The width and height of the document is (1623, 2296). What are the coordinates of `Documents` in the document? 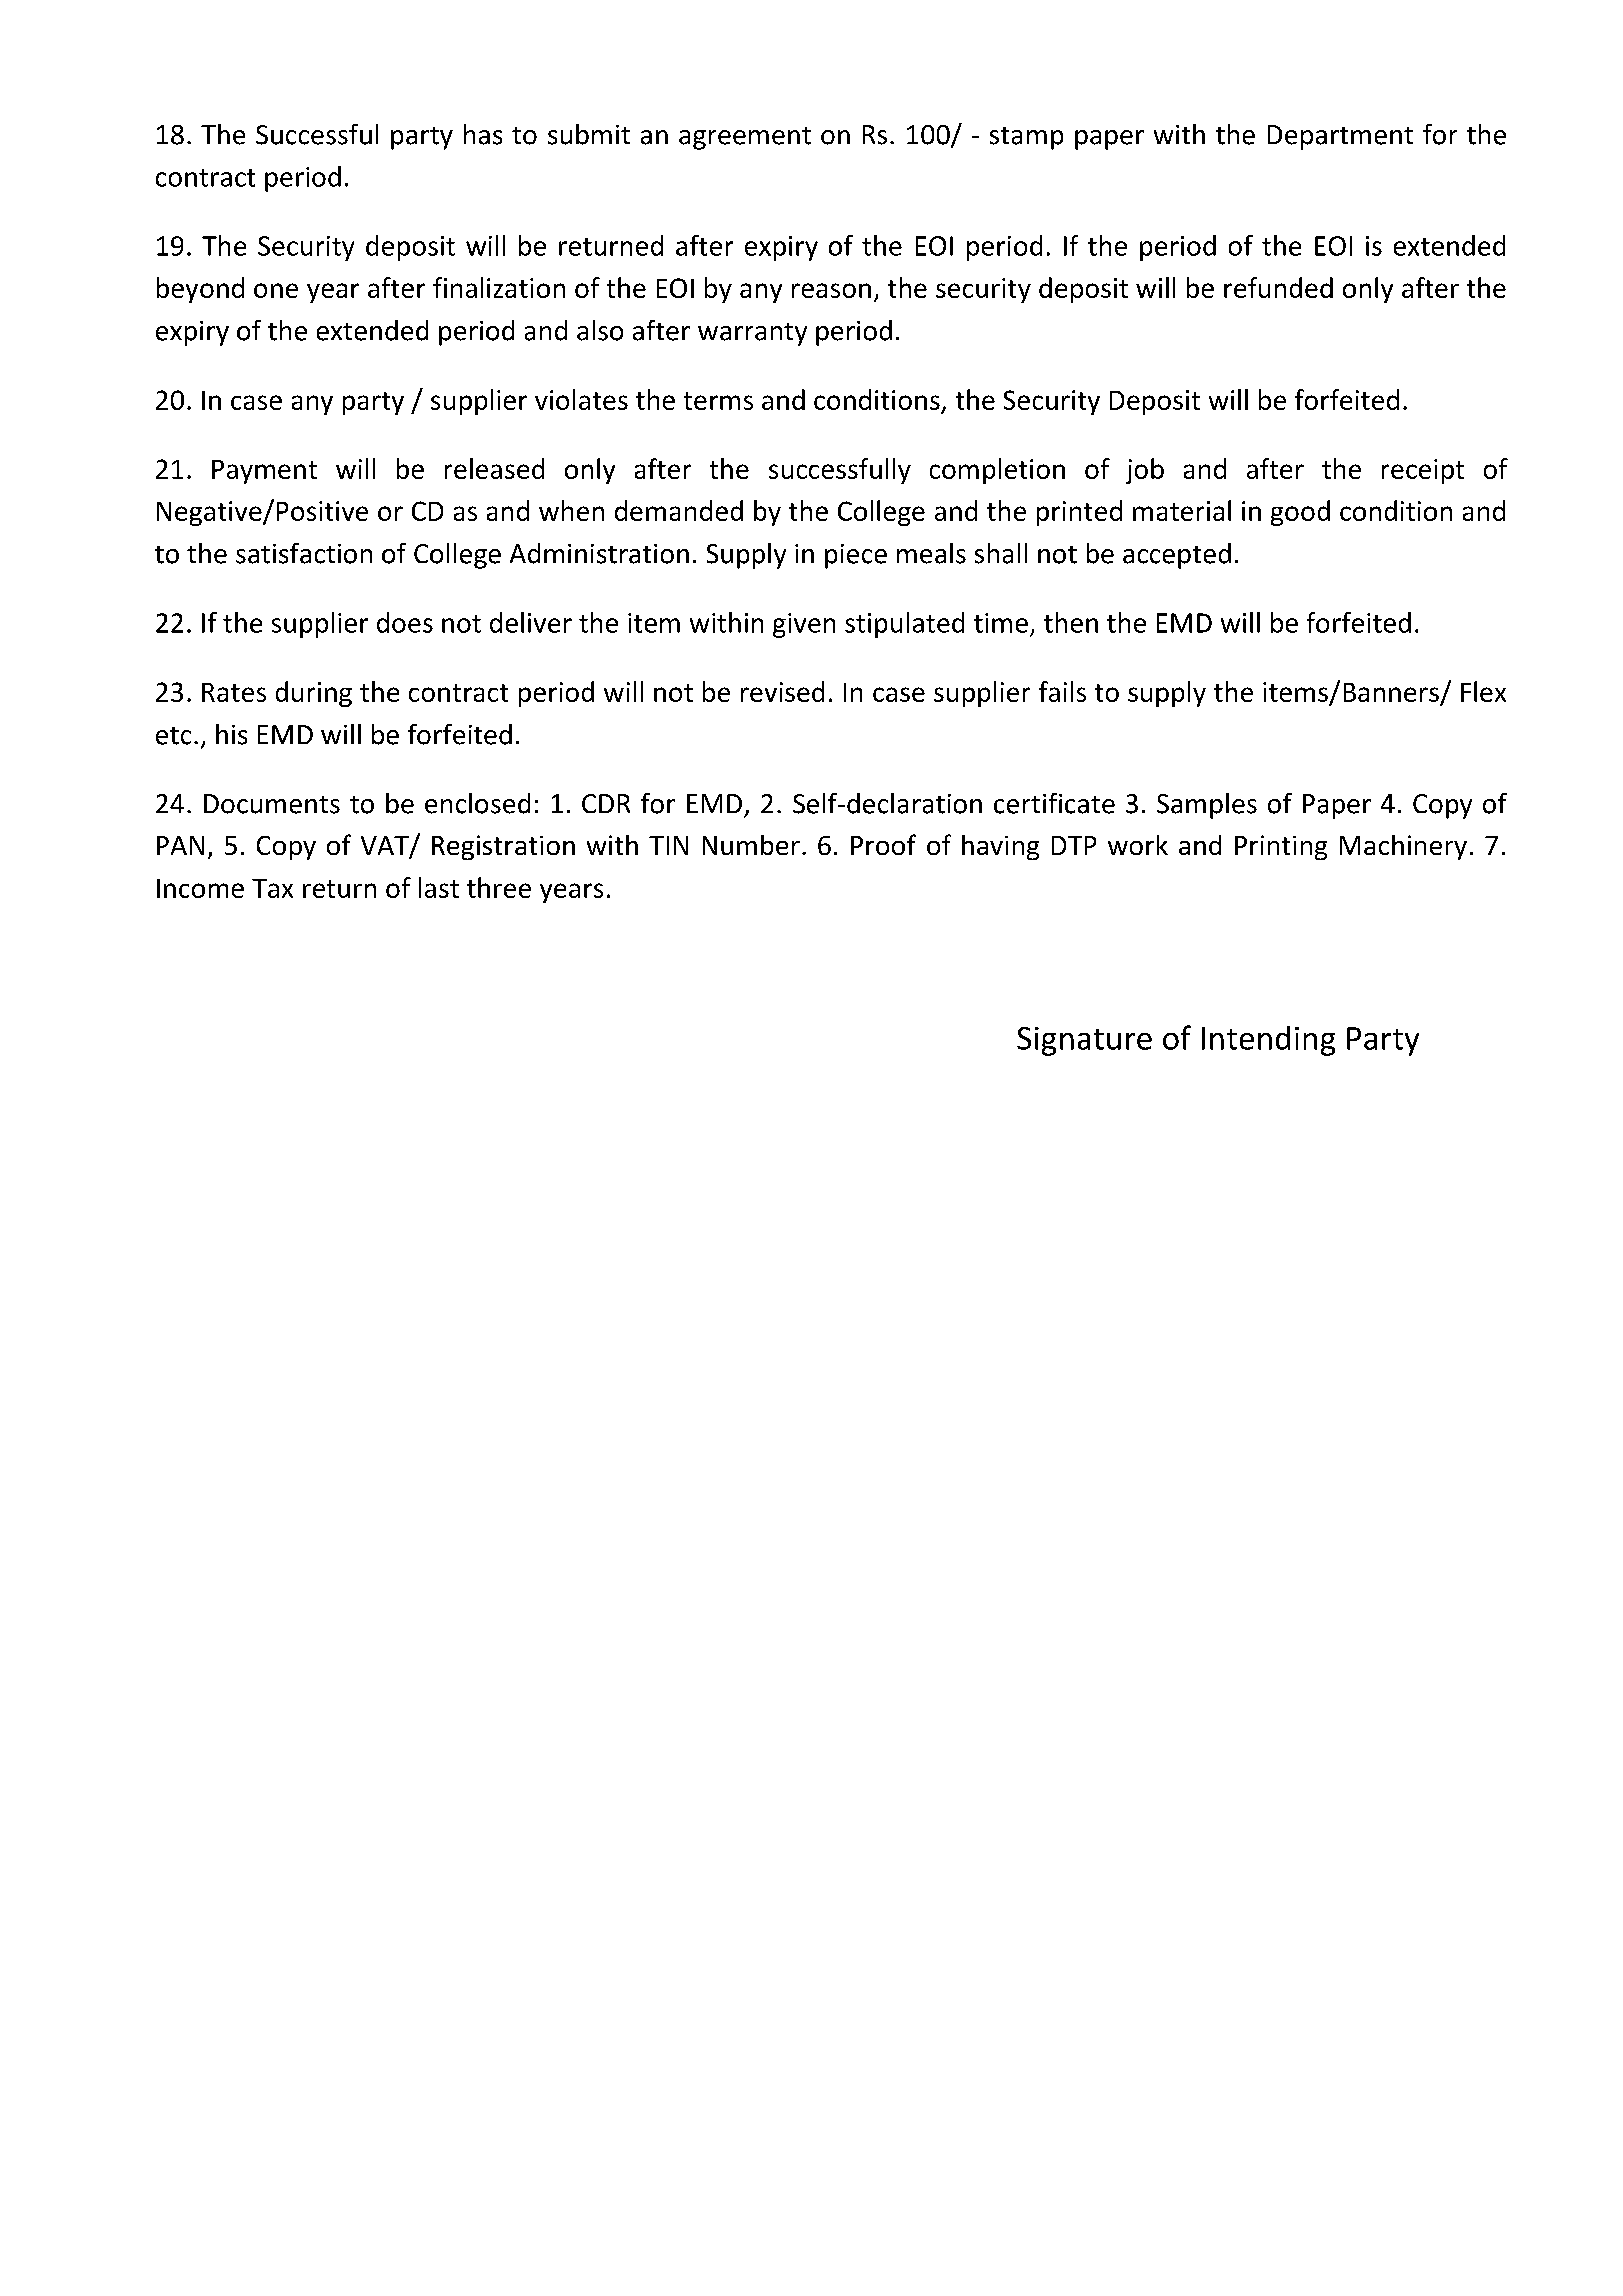 It's located at (272, 804).
